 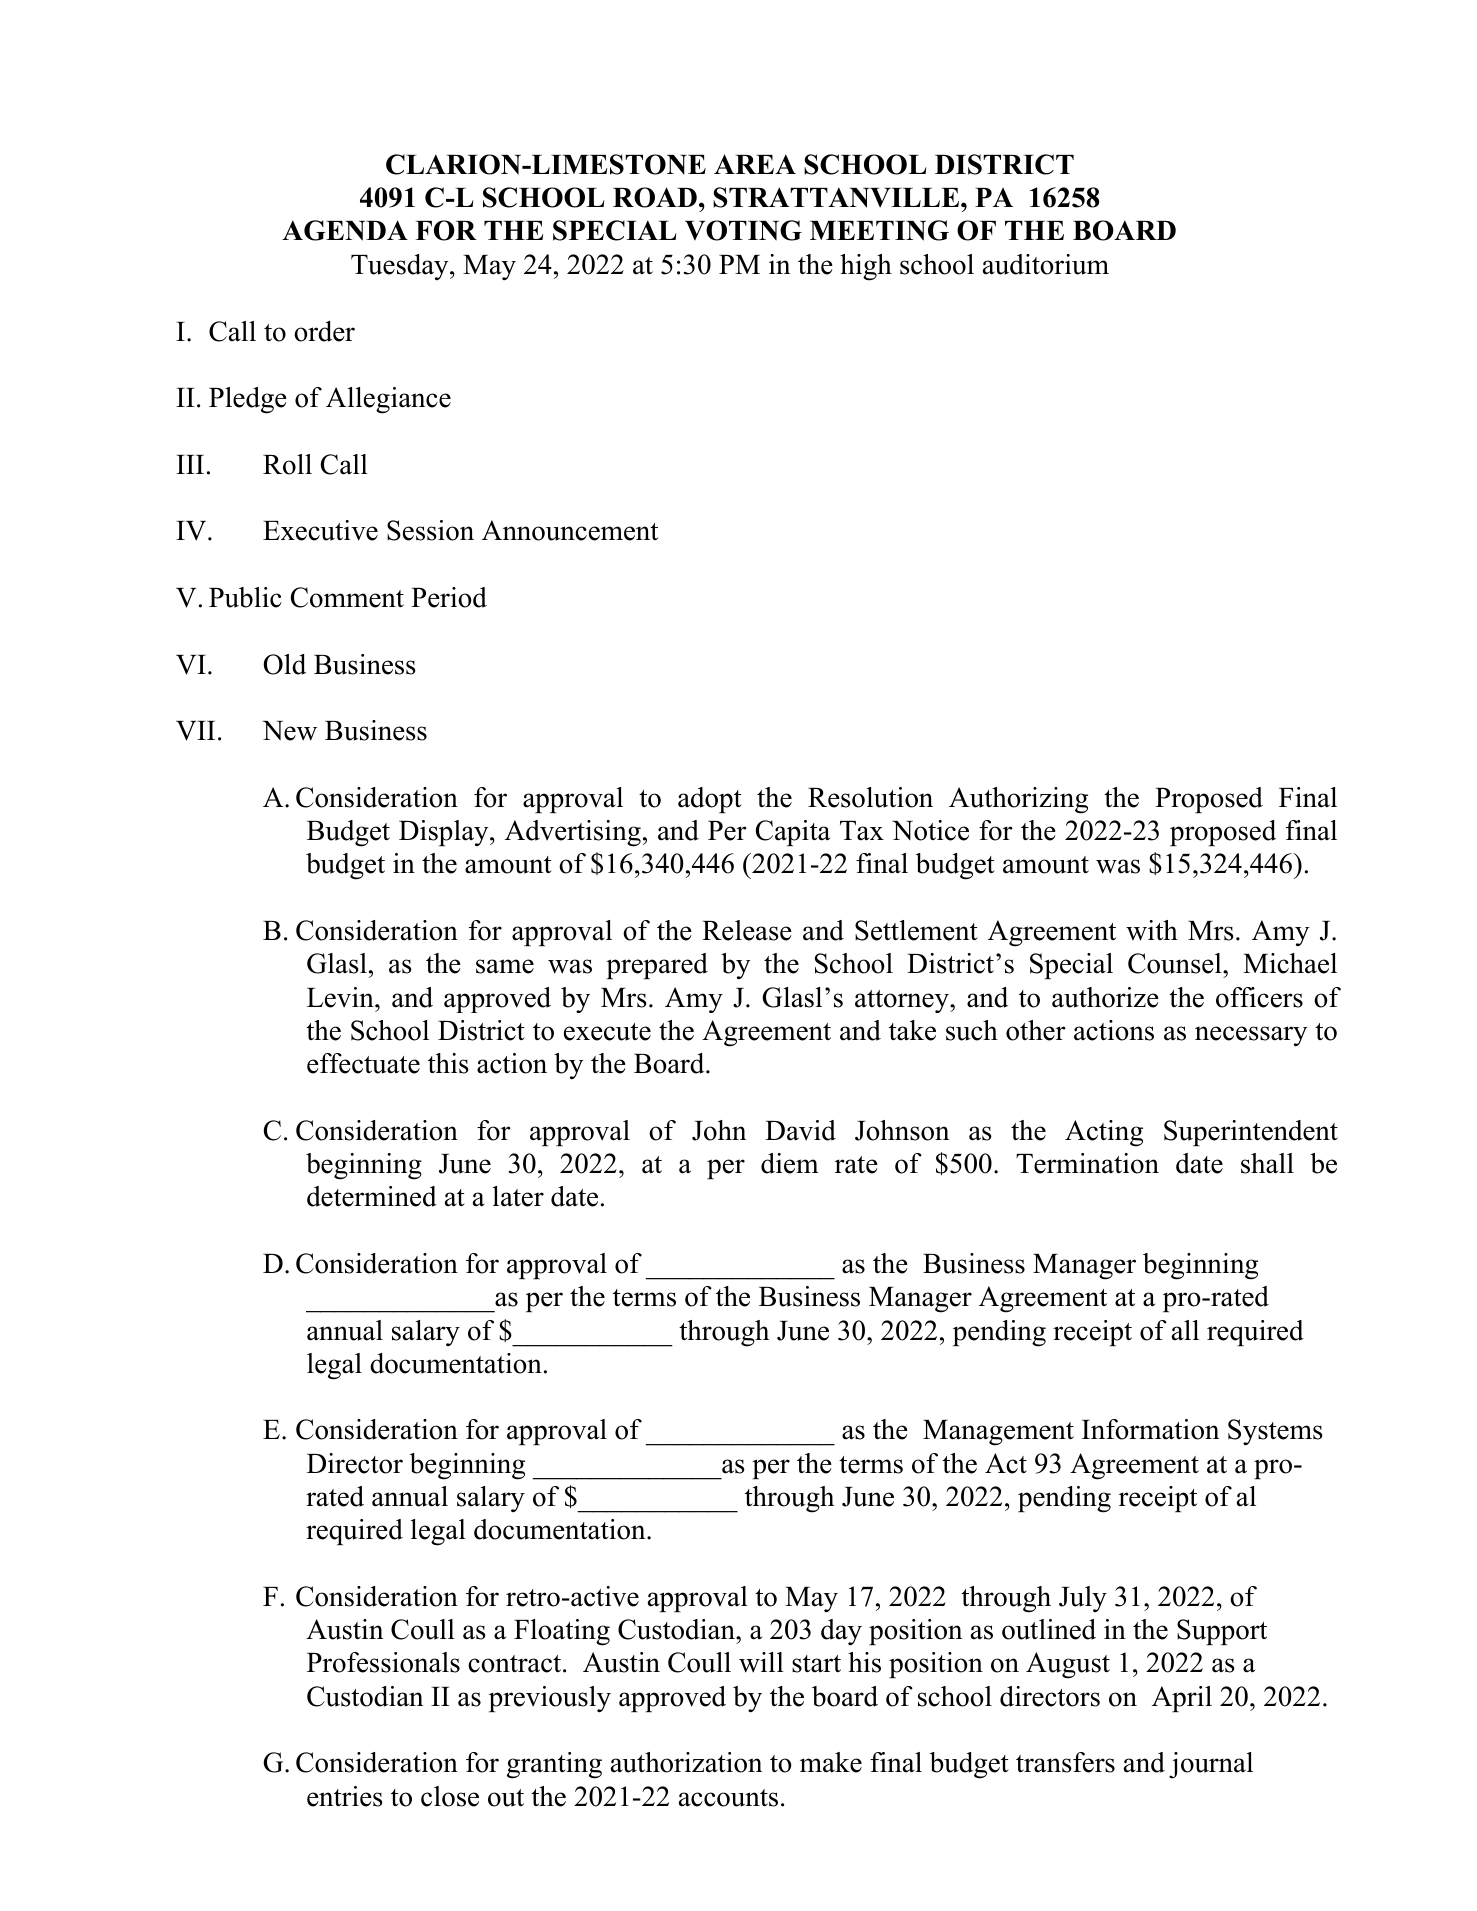 I want to click on AGENDA, so click(x=345, y=230).
